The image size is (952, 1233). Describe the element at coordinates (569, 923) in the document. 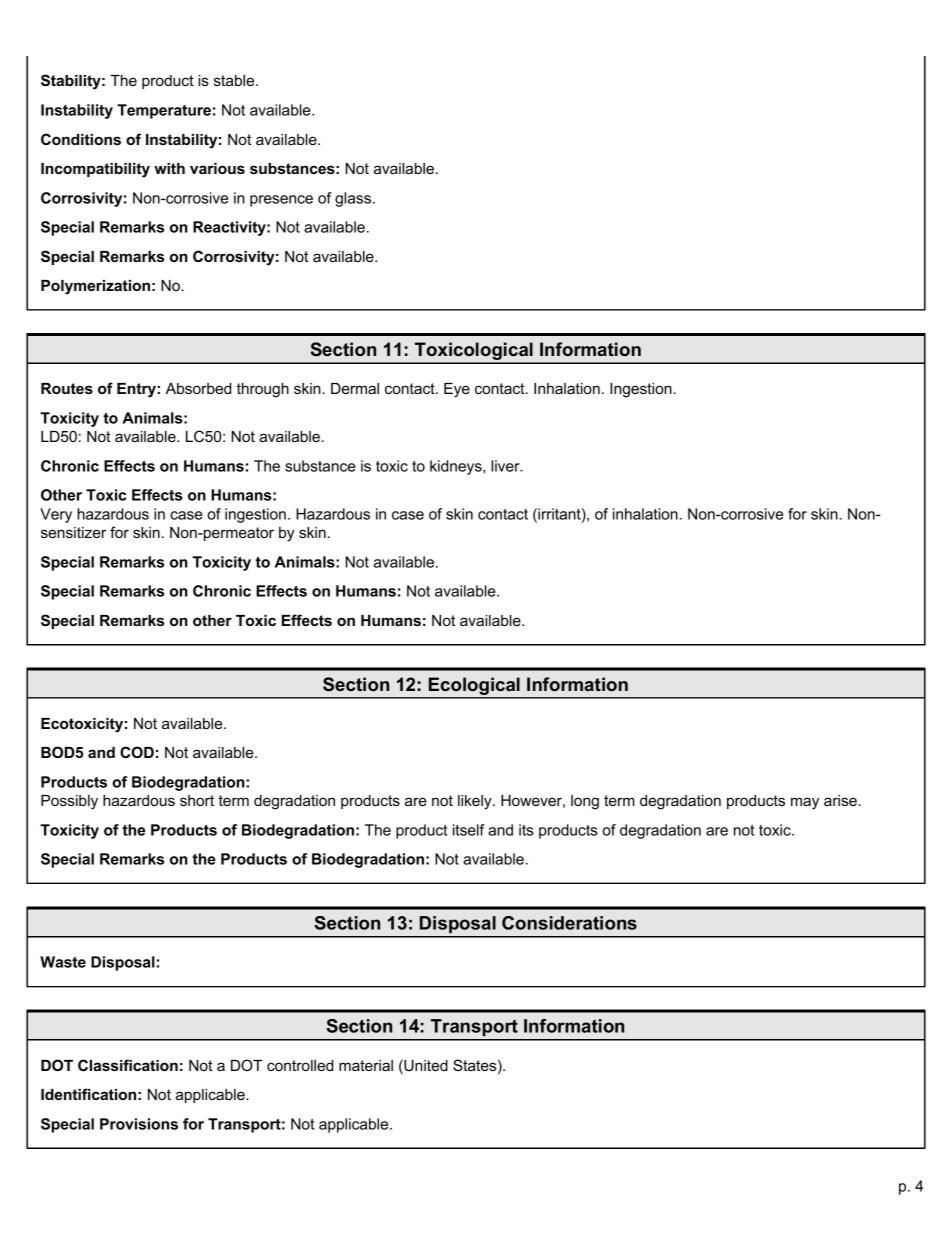

I see `Considerations` at that location.
